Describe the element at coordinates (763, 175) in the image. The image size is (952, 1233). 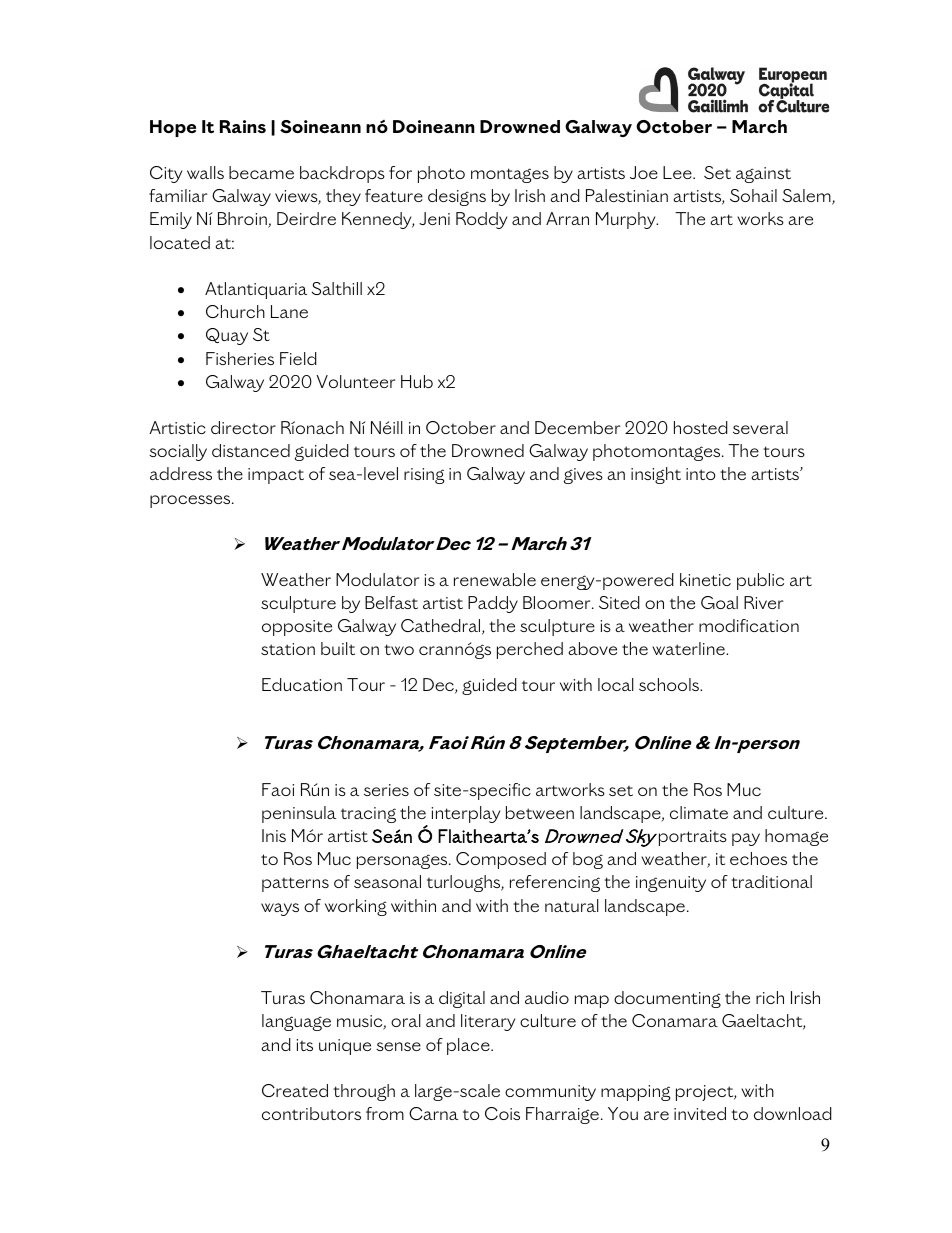
I see `against` at that location.
